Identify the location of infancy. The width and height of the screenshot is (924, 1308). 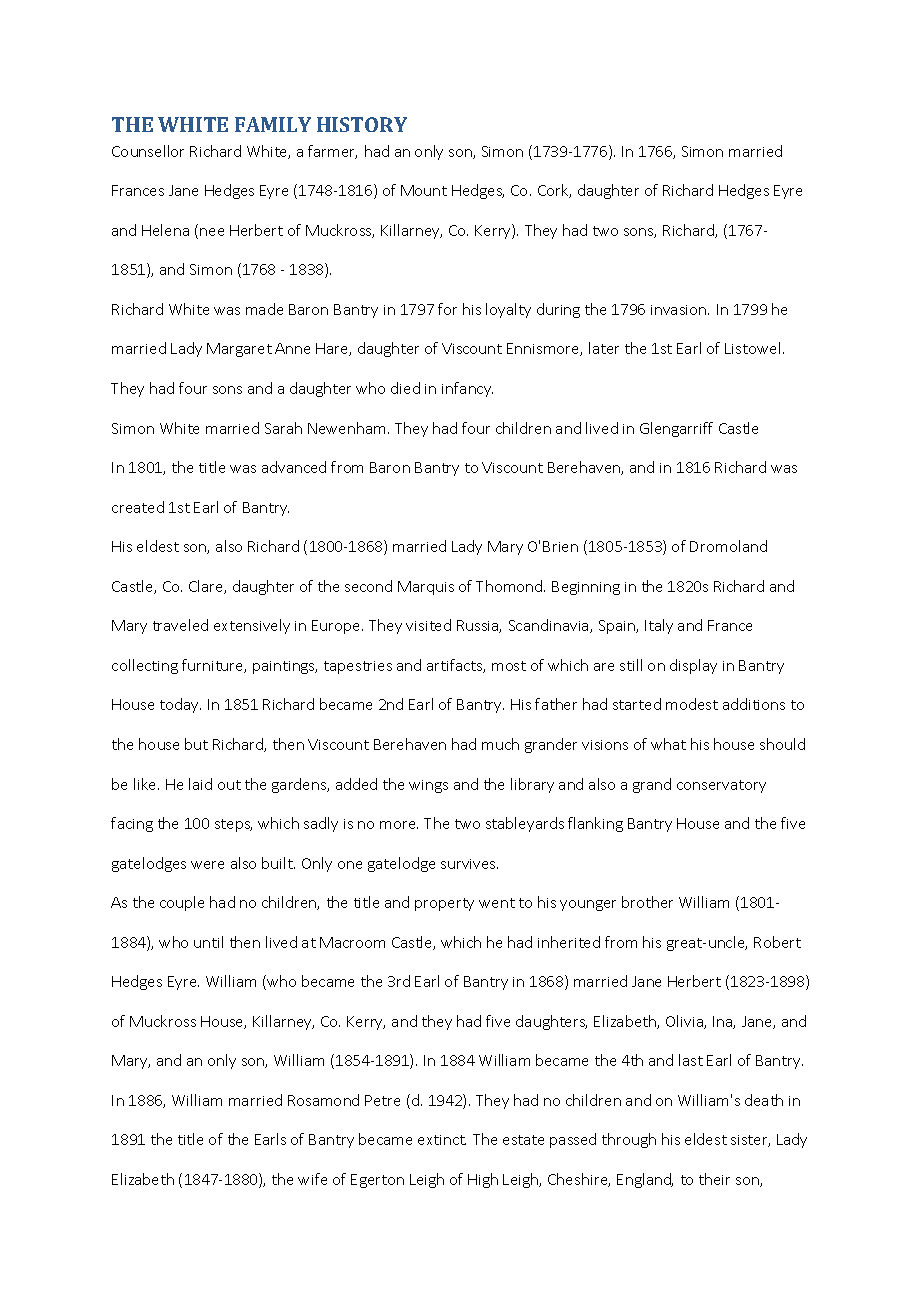
(467, 389).
